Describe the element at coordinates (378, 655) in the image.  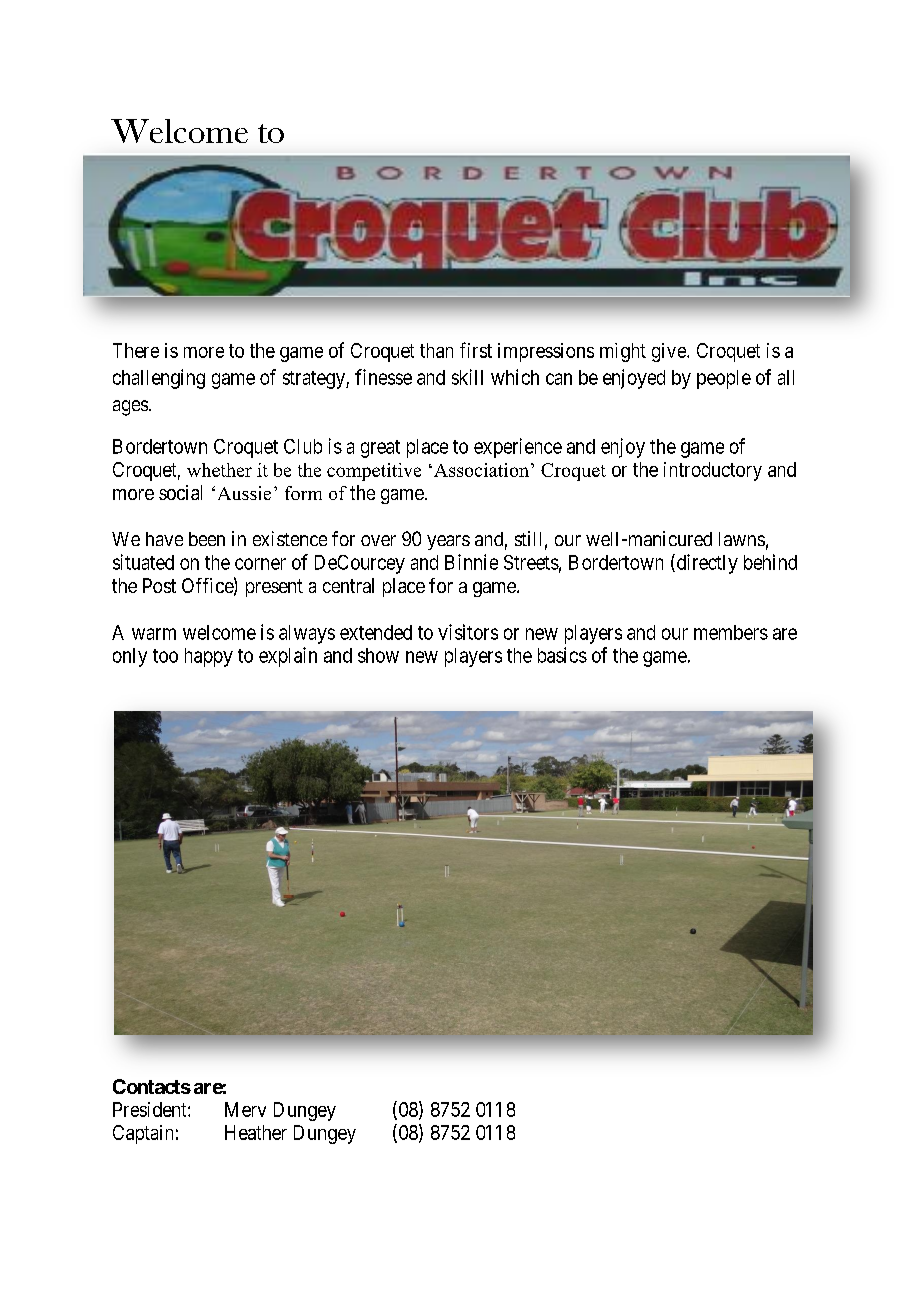
I see `show` at that location.
